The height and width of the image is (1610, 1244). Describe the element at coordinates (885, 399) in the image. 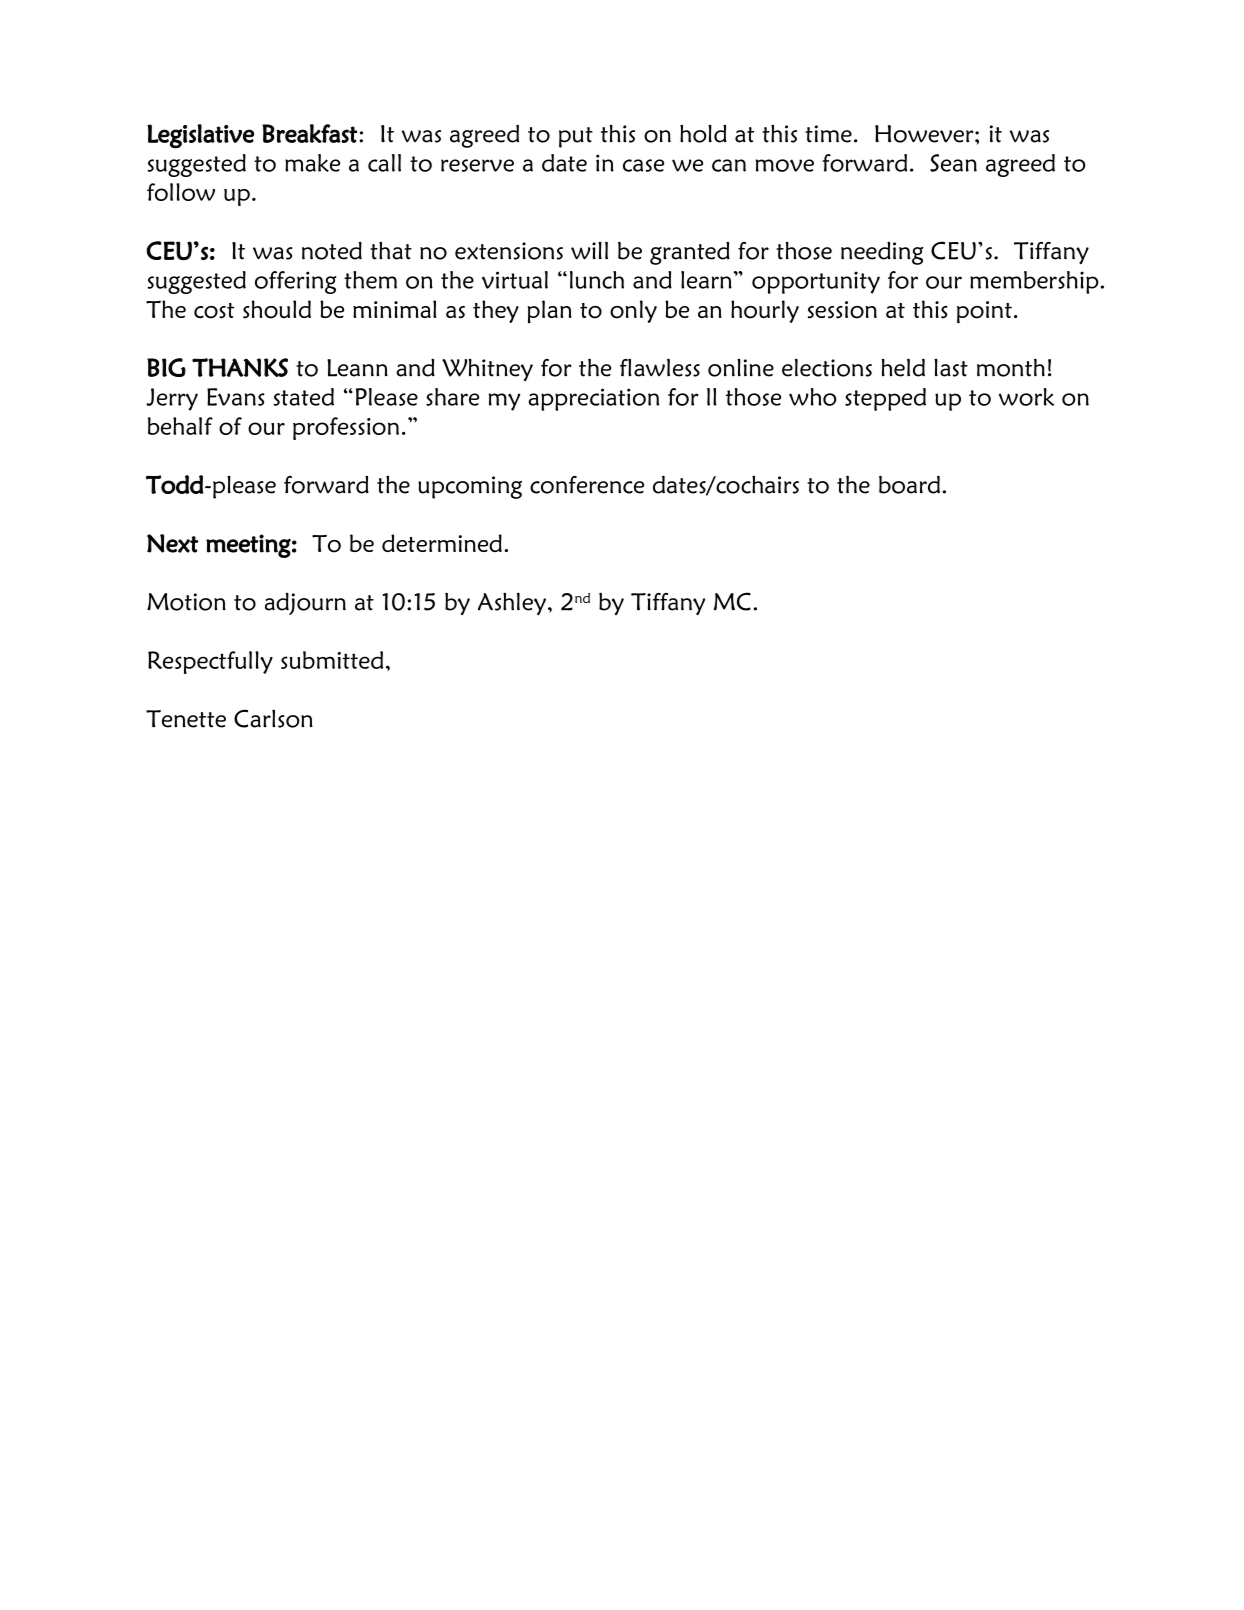

I see `stepped` at that location.
